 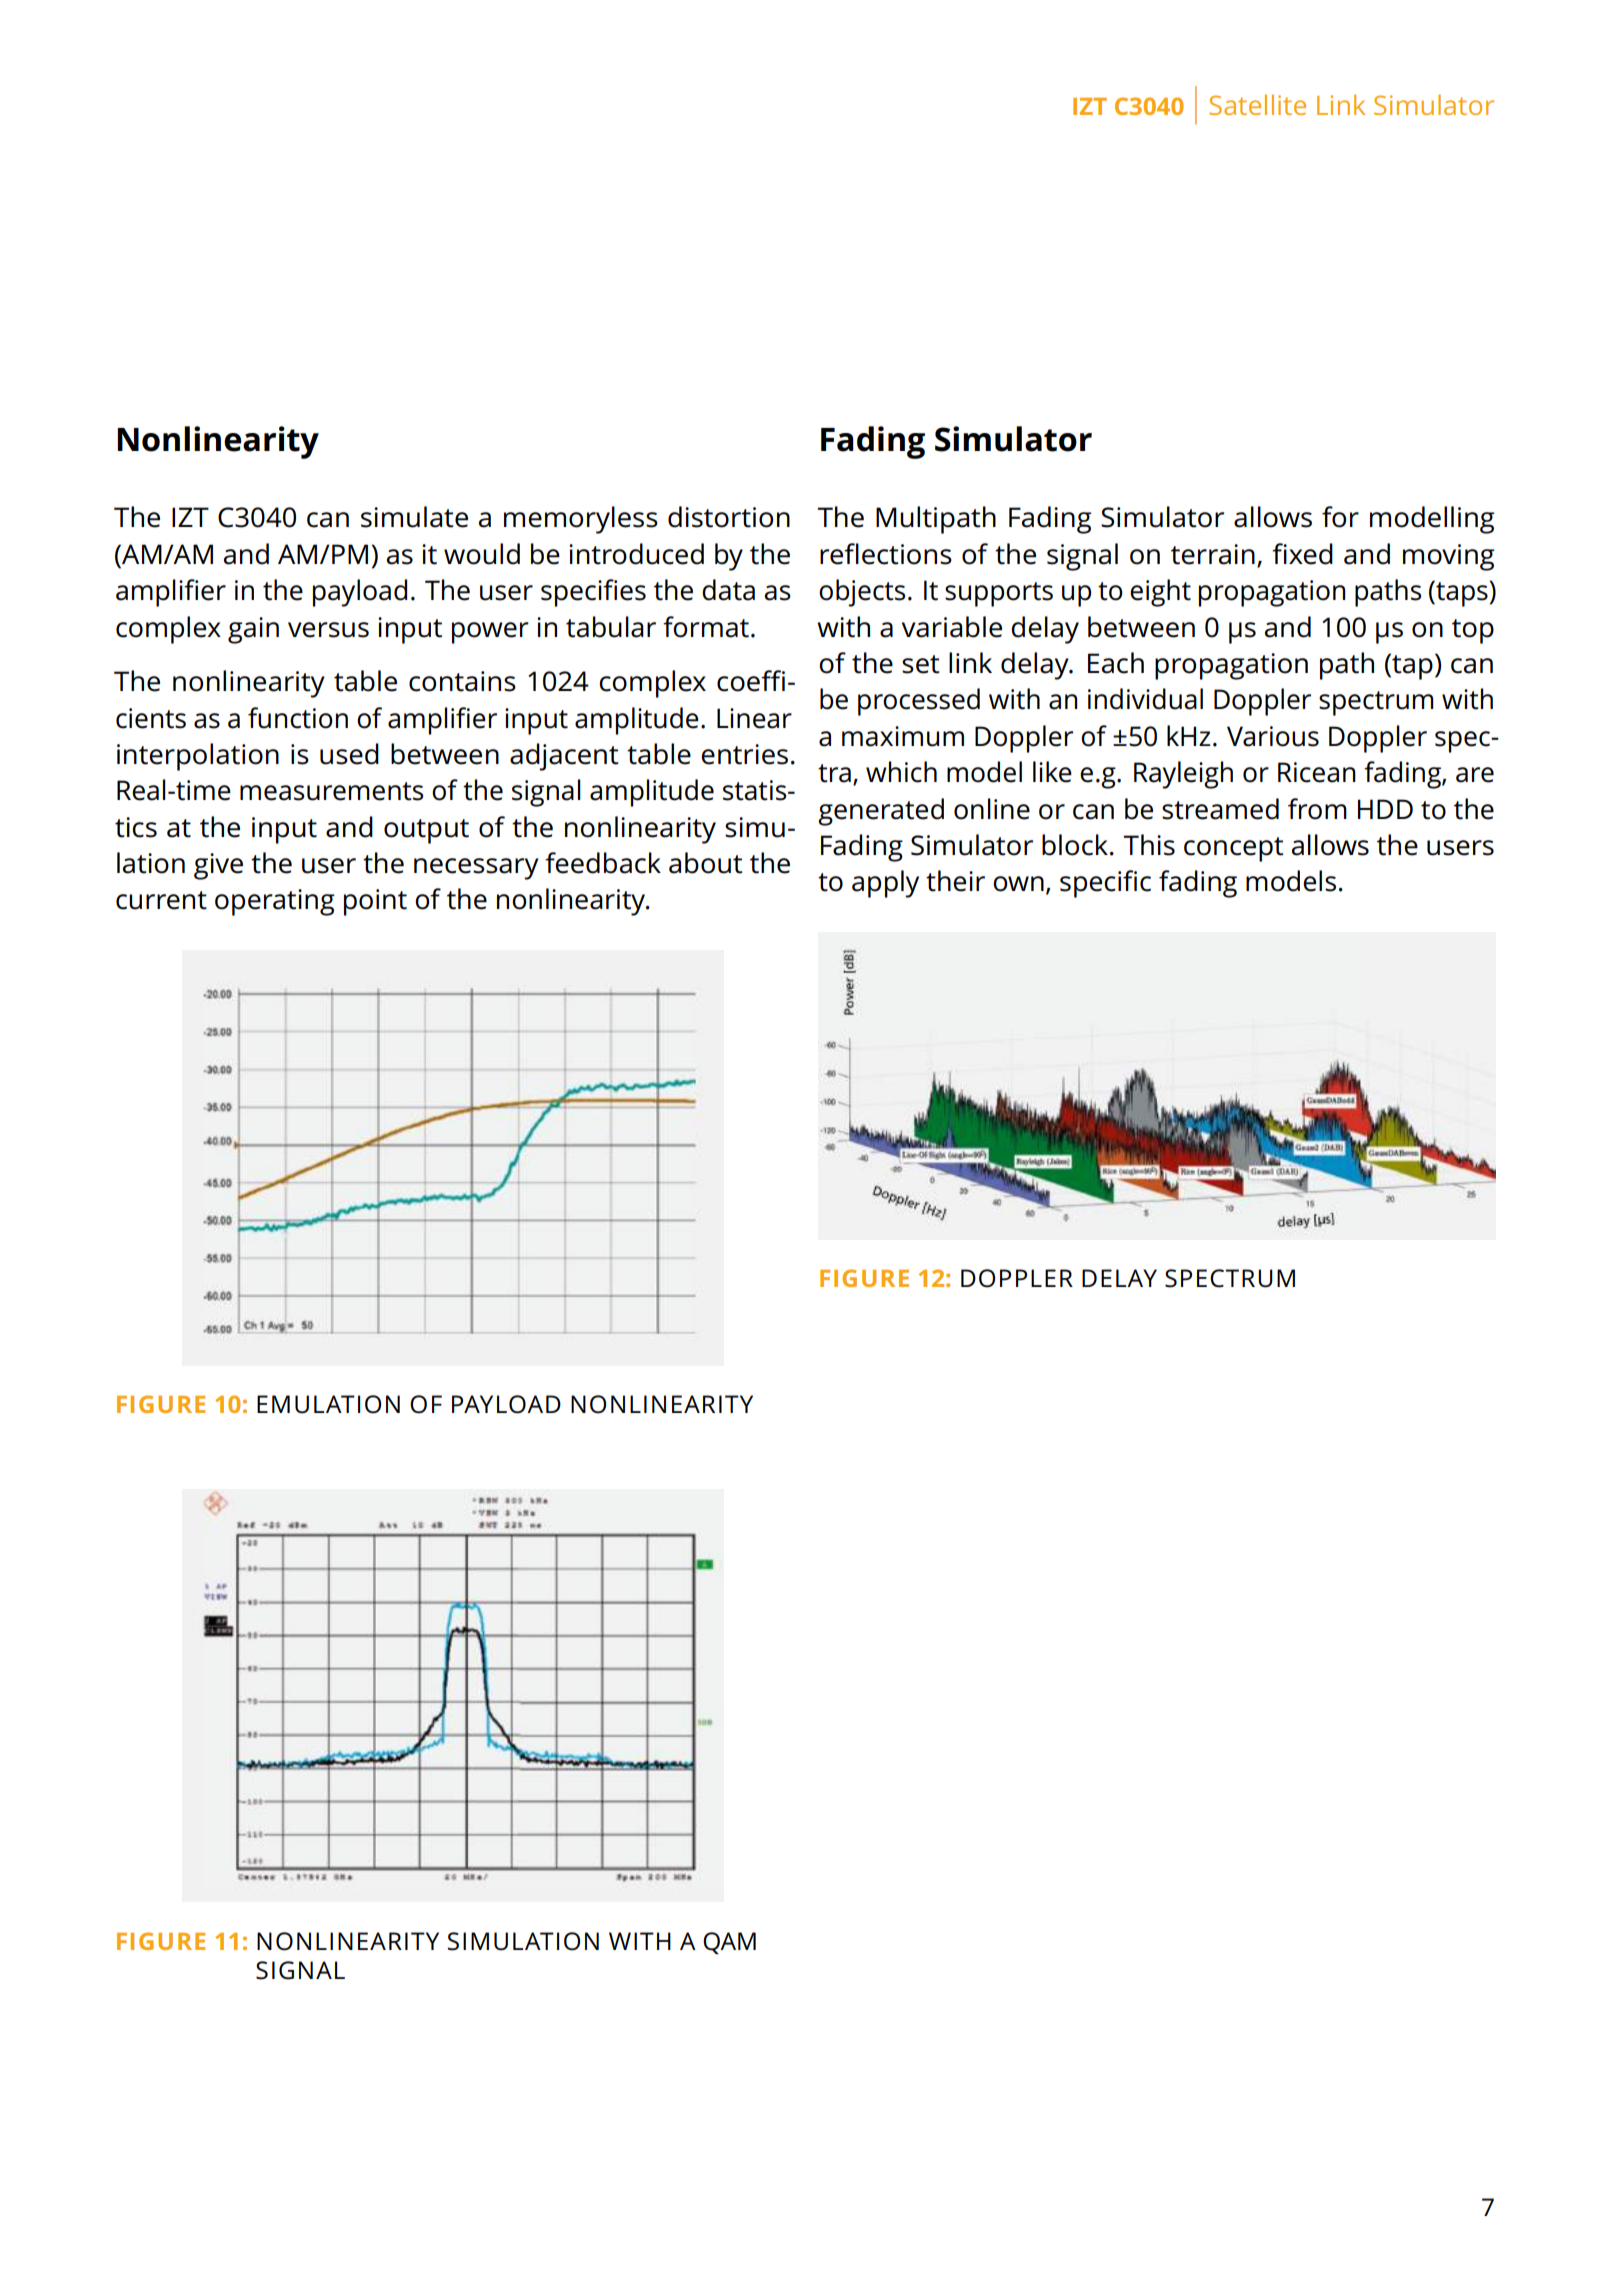 I want to click on Various, so click(x=1273, y=736).
